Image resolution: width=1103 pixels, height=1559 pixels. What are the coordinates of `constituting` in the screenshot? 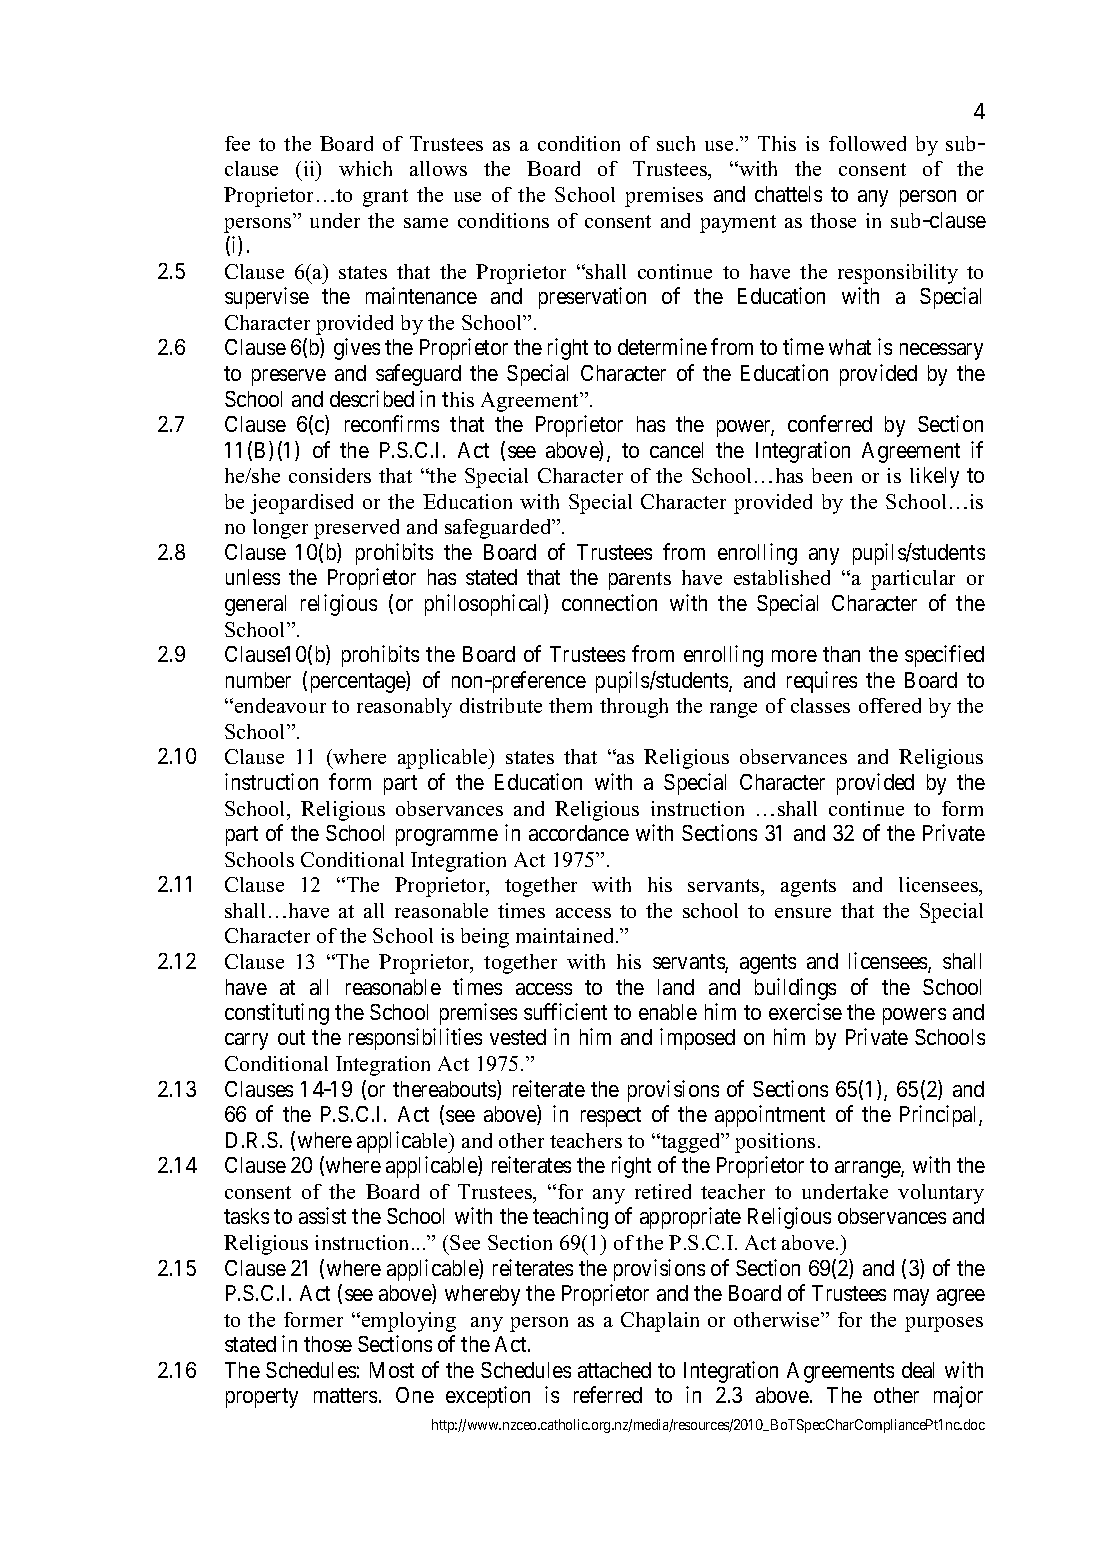 It's located at (277, 1014).
